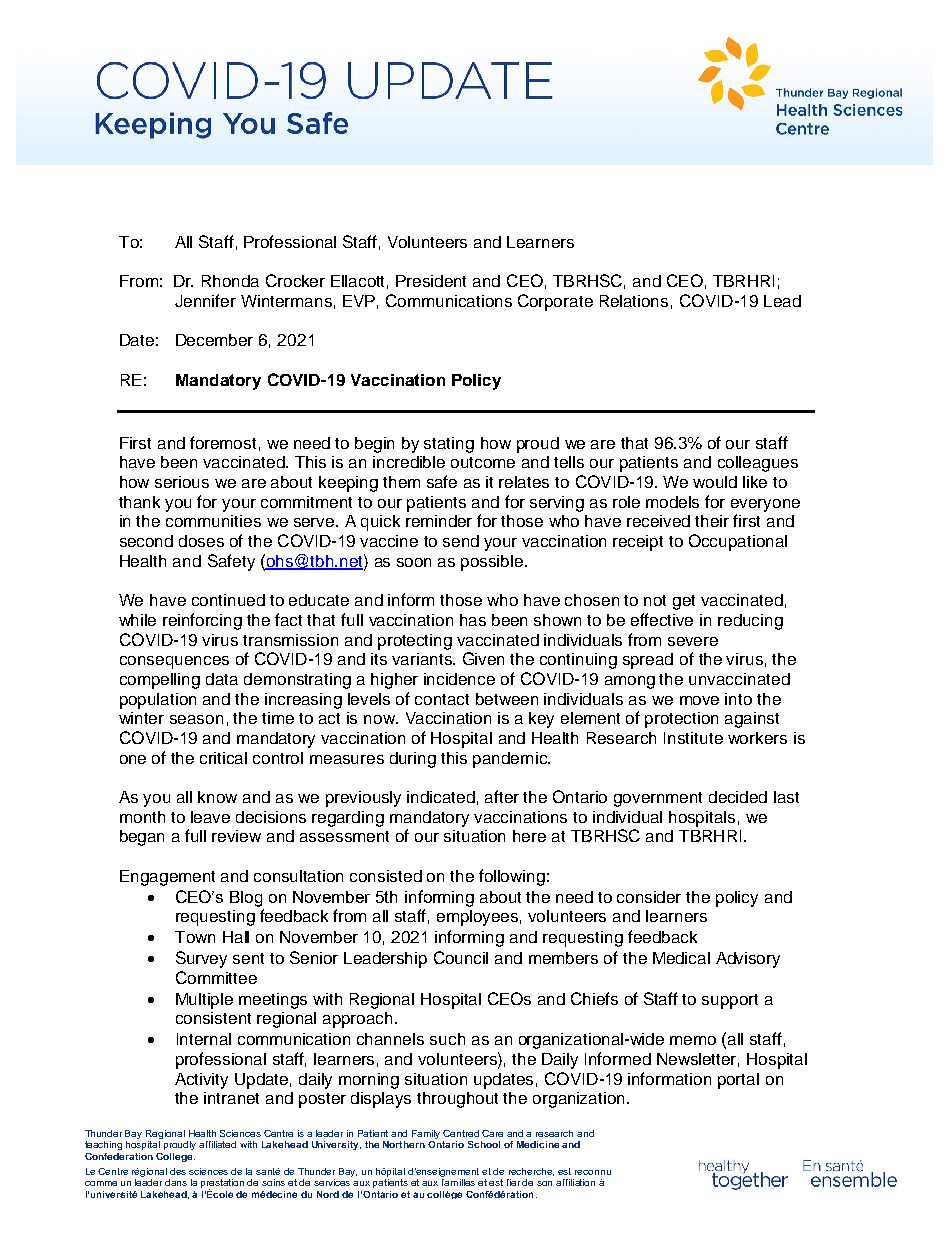  Describe the element at coordinates (439, 521) in the page. I see `reminder` at that location.
